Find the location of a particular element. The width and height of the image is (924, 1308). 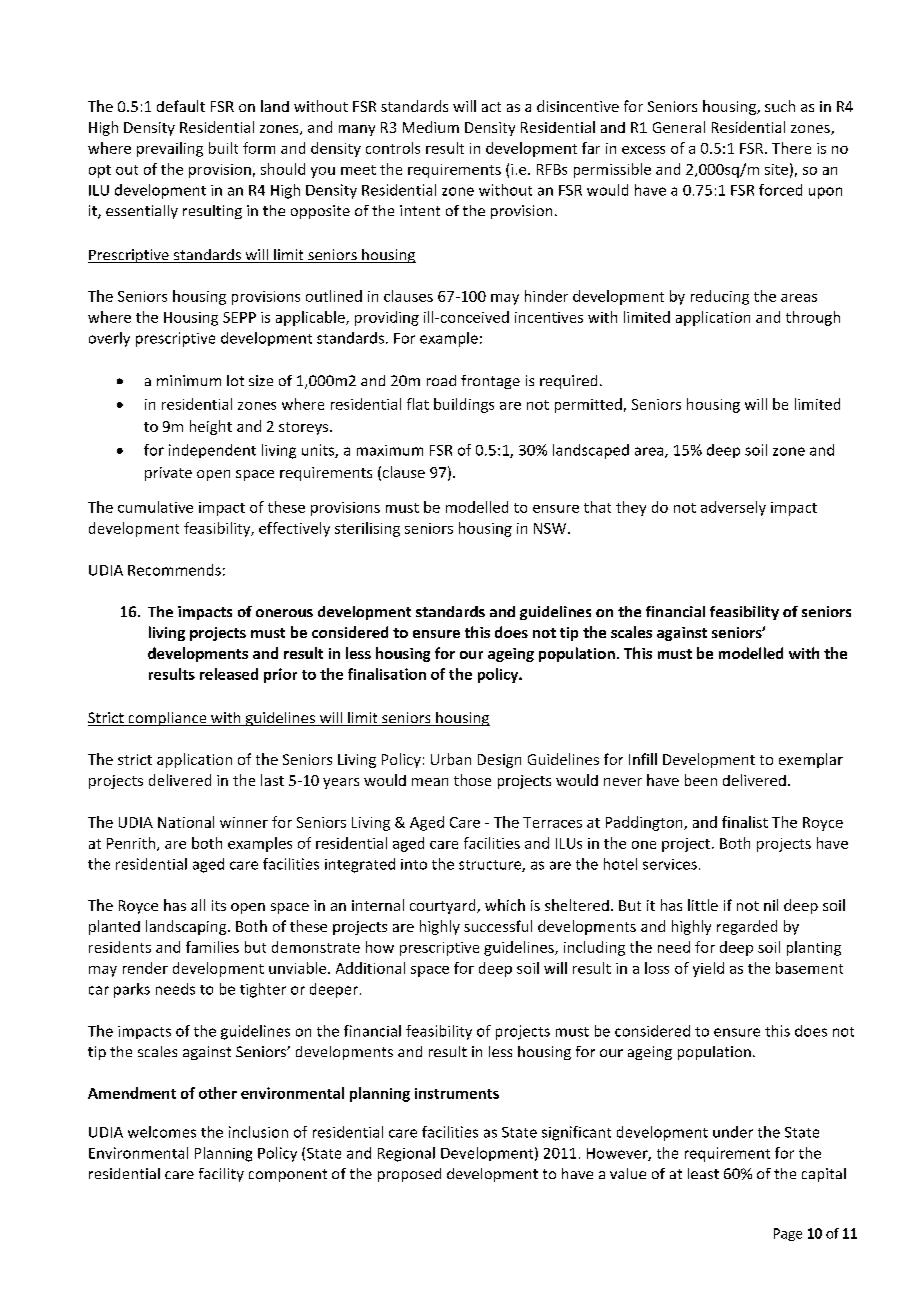

into is located at coordinates (414, 864).
